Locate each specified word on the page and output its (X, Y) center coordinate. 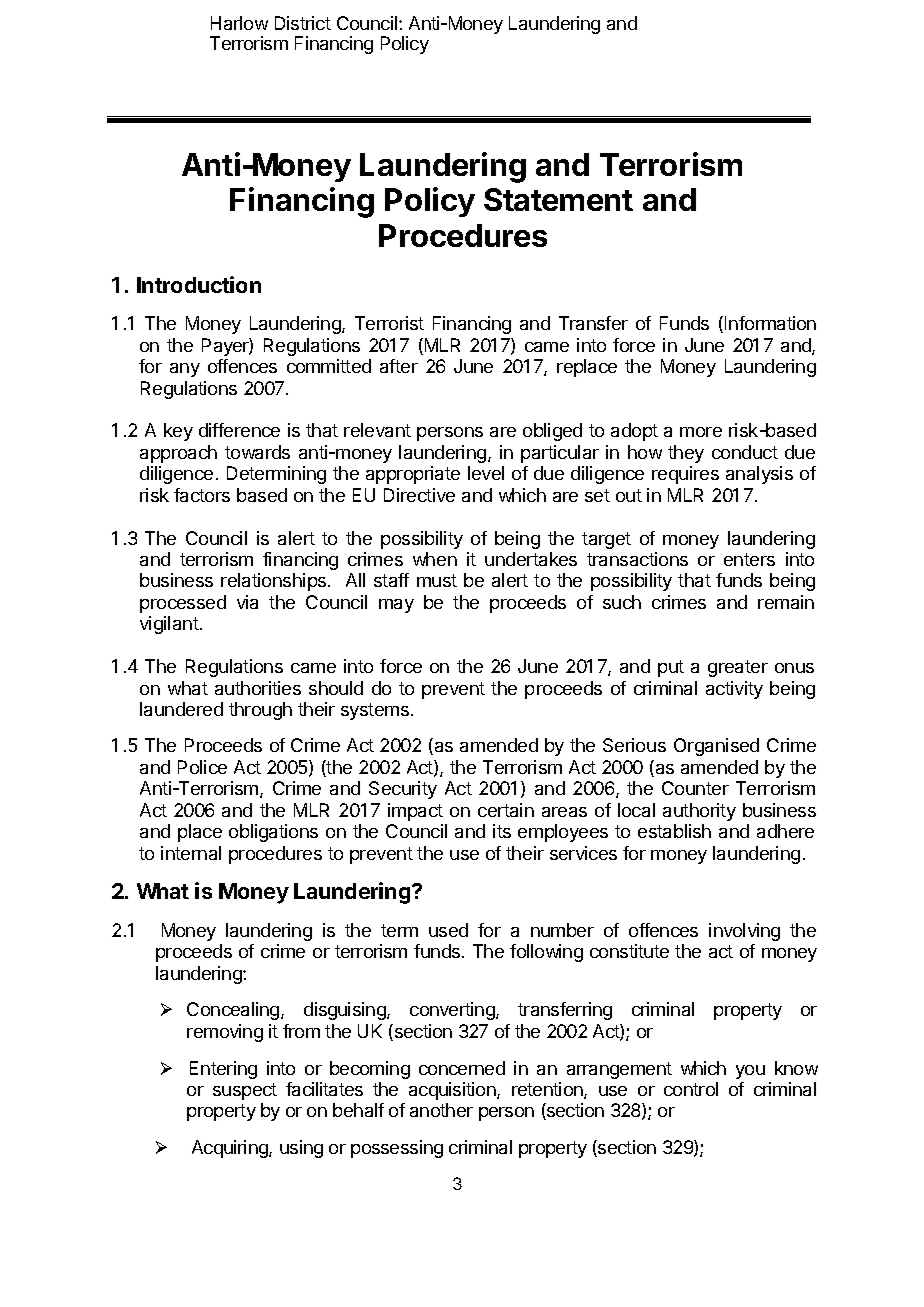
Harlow (239, 23)
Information (770, 323)
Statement (558, 199)
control (691, 1089)
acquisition (453, 1091)
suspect (245, 1091)
